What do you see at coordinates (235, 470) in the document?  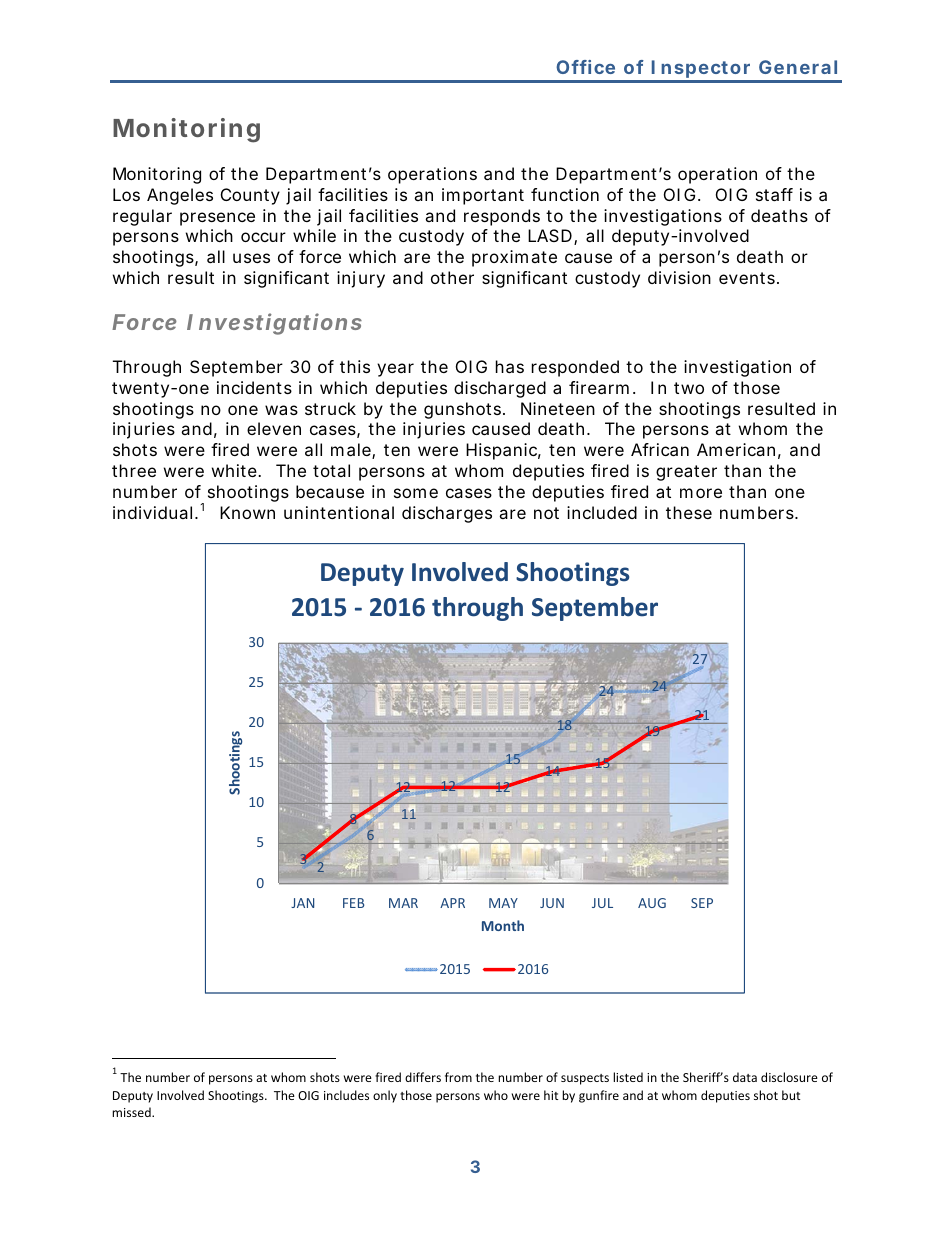 I see `white` at bounding box center [235, 470].
